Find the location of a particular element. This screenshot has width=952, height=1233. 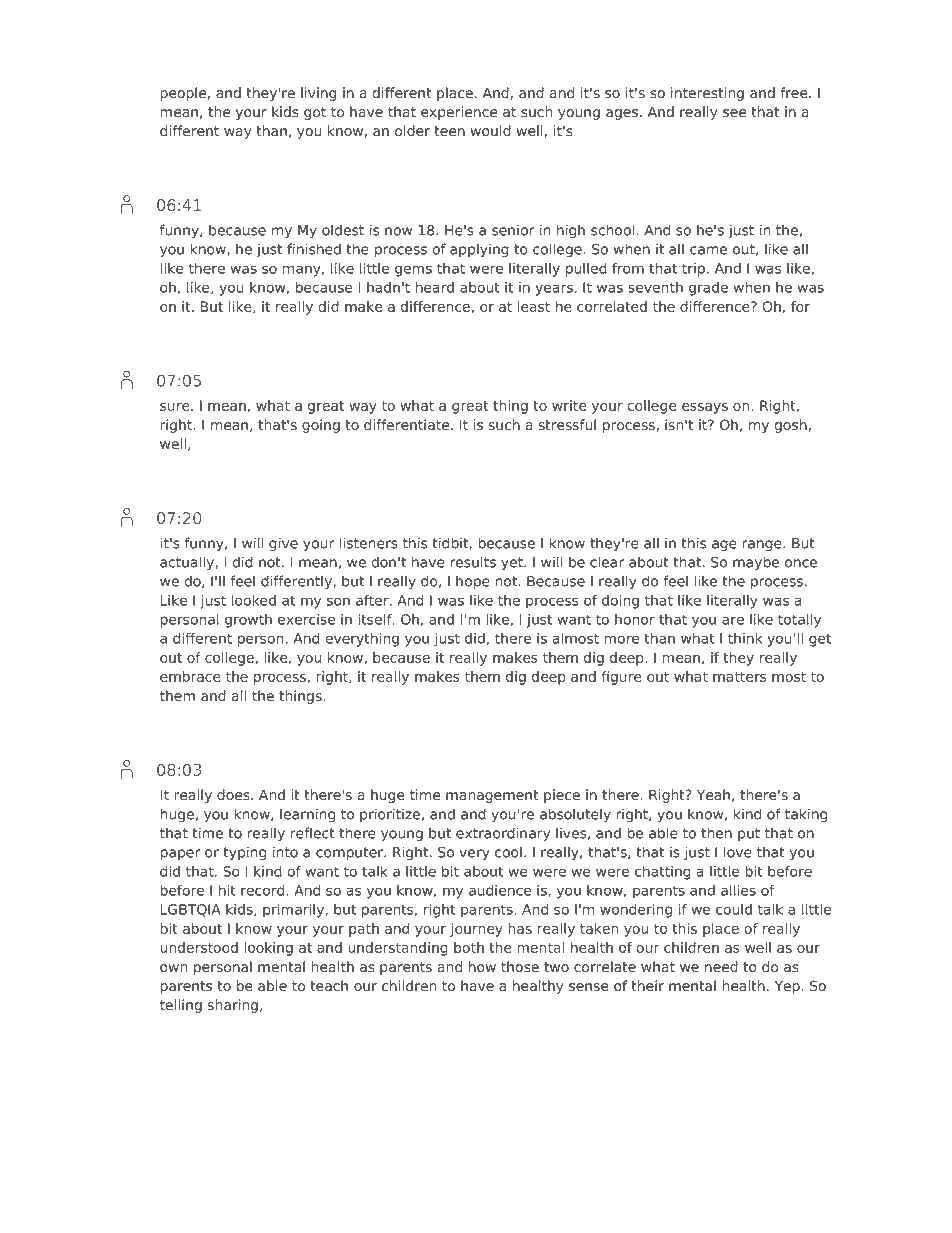

does is located at coordinates (234, 795).
